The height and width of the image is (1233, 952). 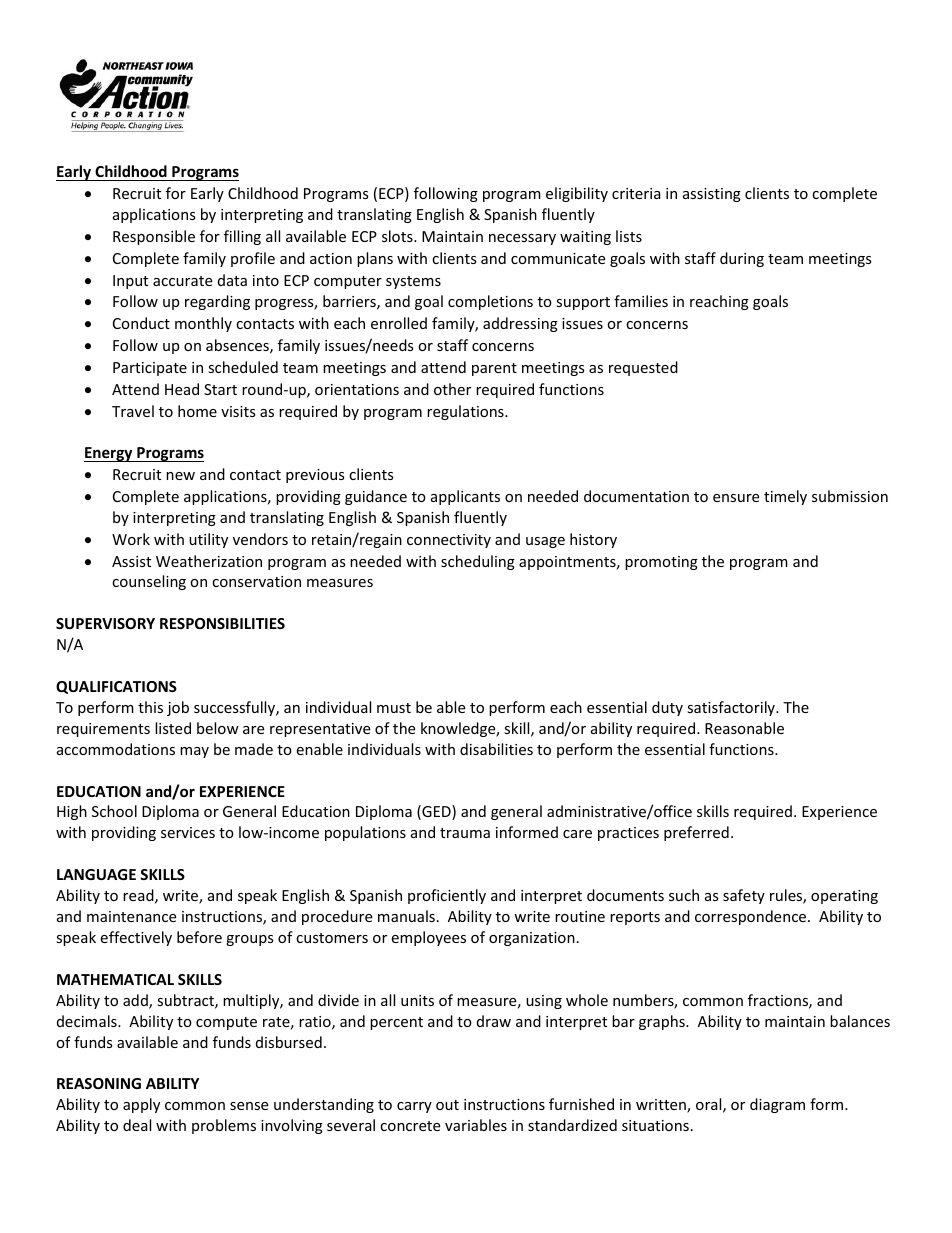 What do you see at coordinates (752, 917) in the image?
I see `correspondence` at bounding box center [752, 917].
